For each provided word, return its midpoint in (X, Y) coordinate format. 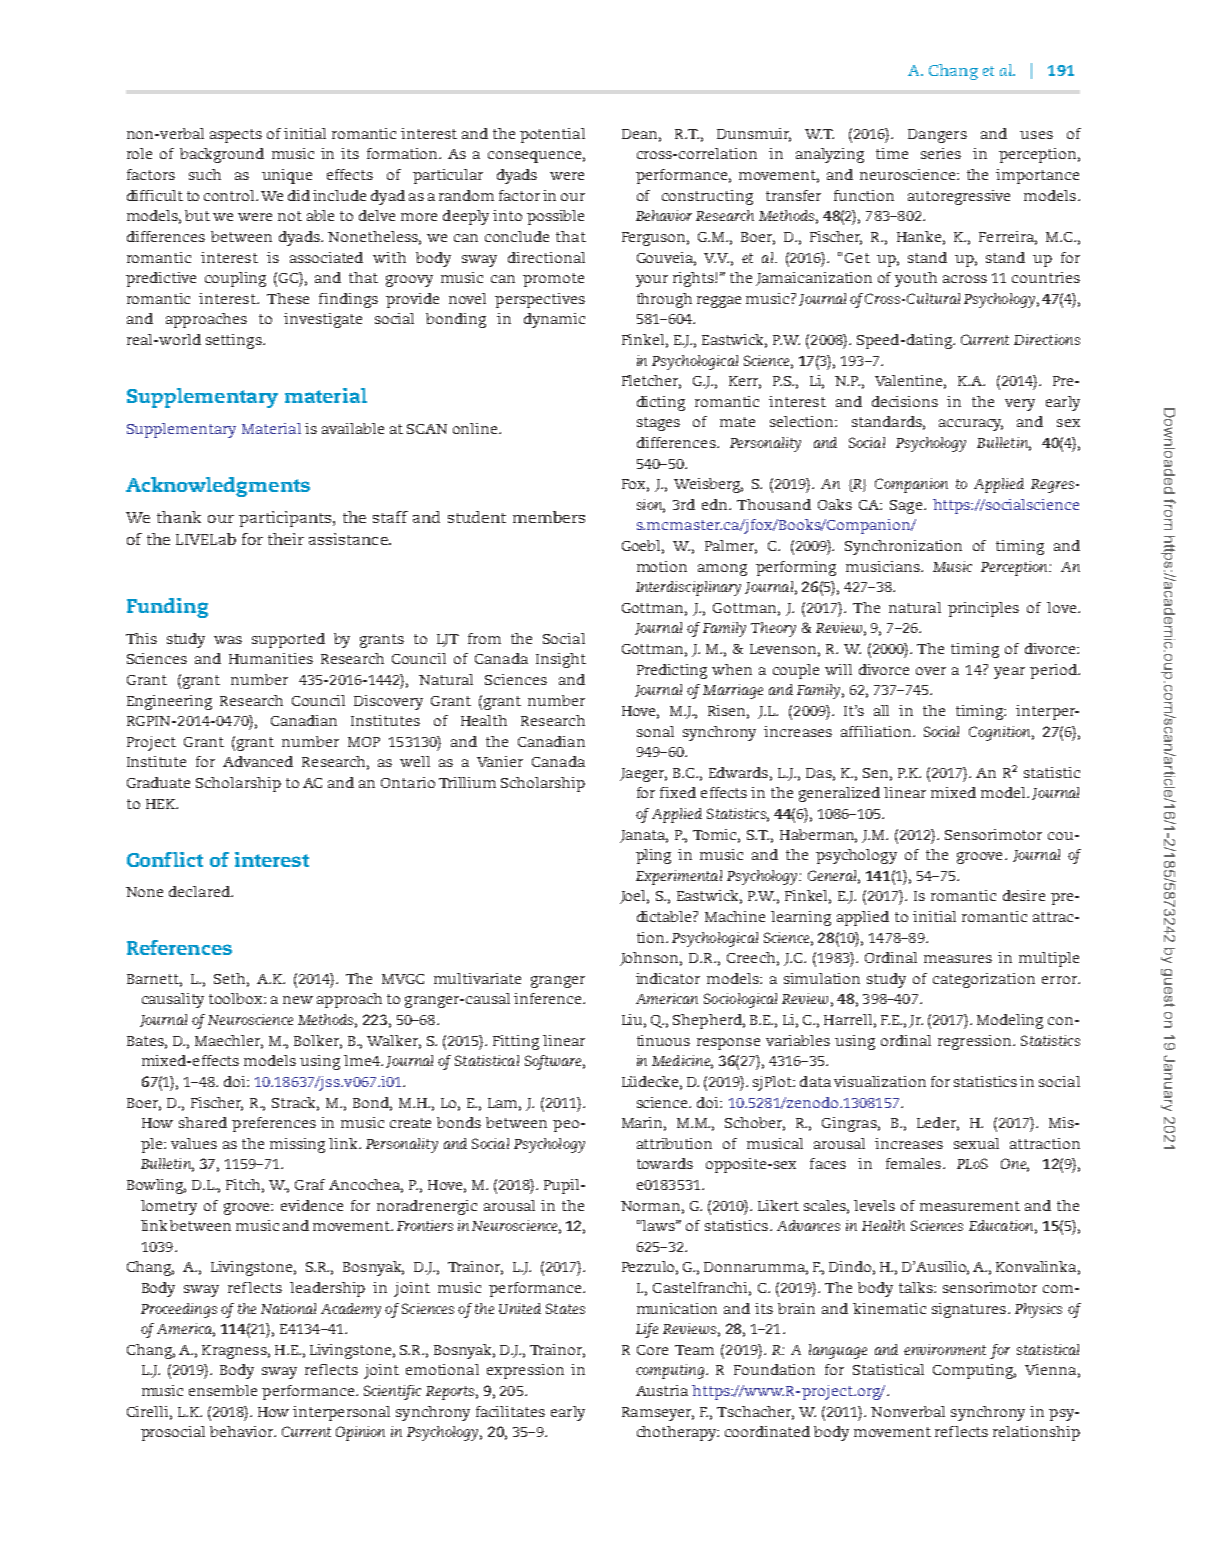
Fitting (516, 1042)
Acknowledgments (218, 487)
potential (552, 135)
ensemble (223, 1390)
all (881, 710)
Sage (907, 507)
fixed (678, 792)
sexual (976, 1143)
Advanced (258, 761)
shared (203, 1122)
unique (287, 176)
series (941, 153)
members (549, 517)
